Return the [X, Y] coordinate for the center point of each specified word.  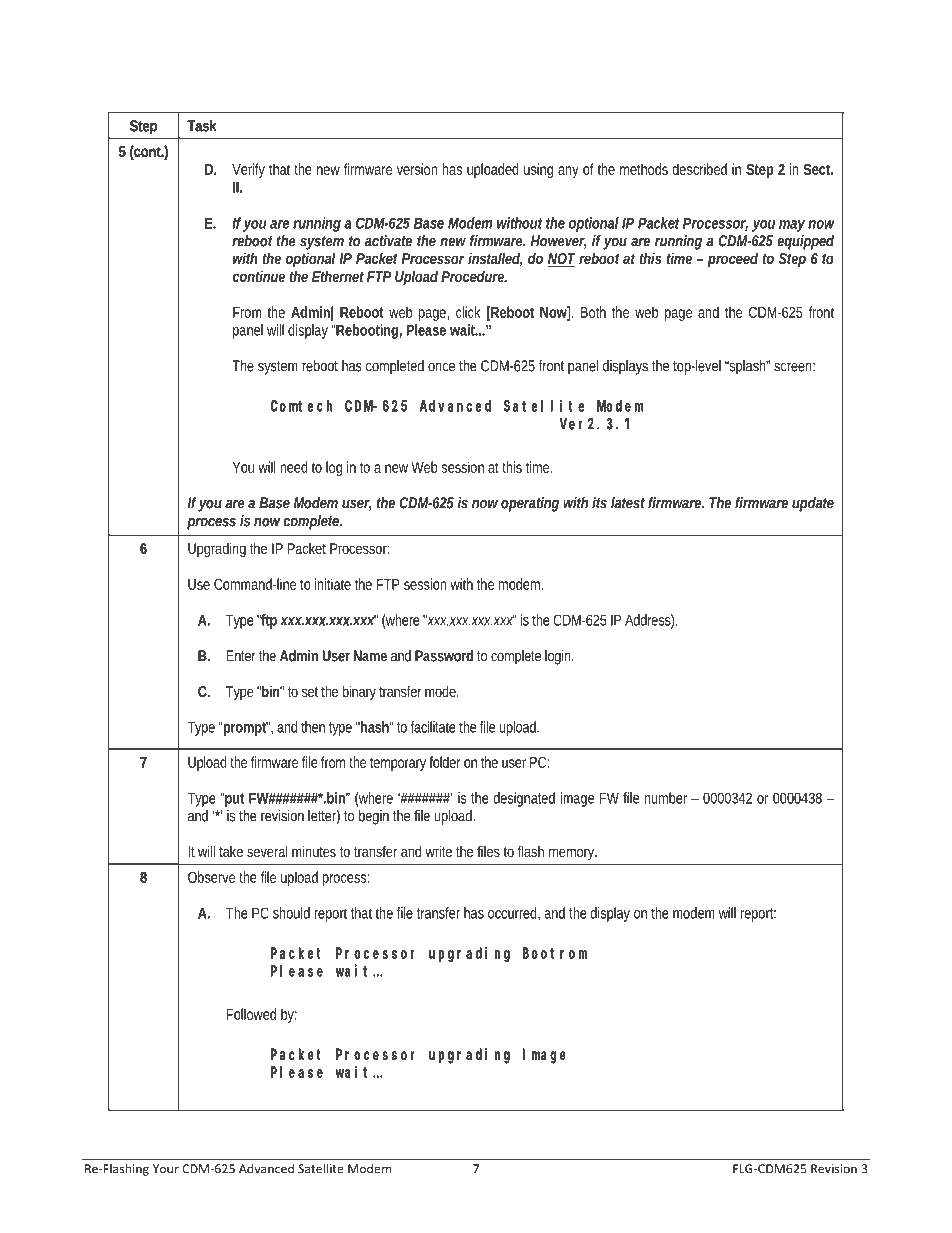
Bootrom [555, 953]
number [668, 798]
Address [650, 621]
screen [794, 367]
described [699, 169]
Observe [211, 877]
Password [444, 656]
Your [166, 1169]
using [538, 170]
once [441, 367]
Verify [248, 170]
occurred [514, 913]
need [294, 467]
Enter [241, 656]
